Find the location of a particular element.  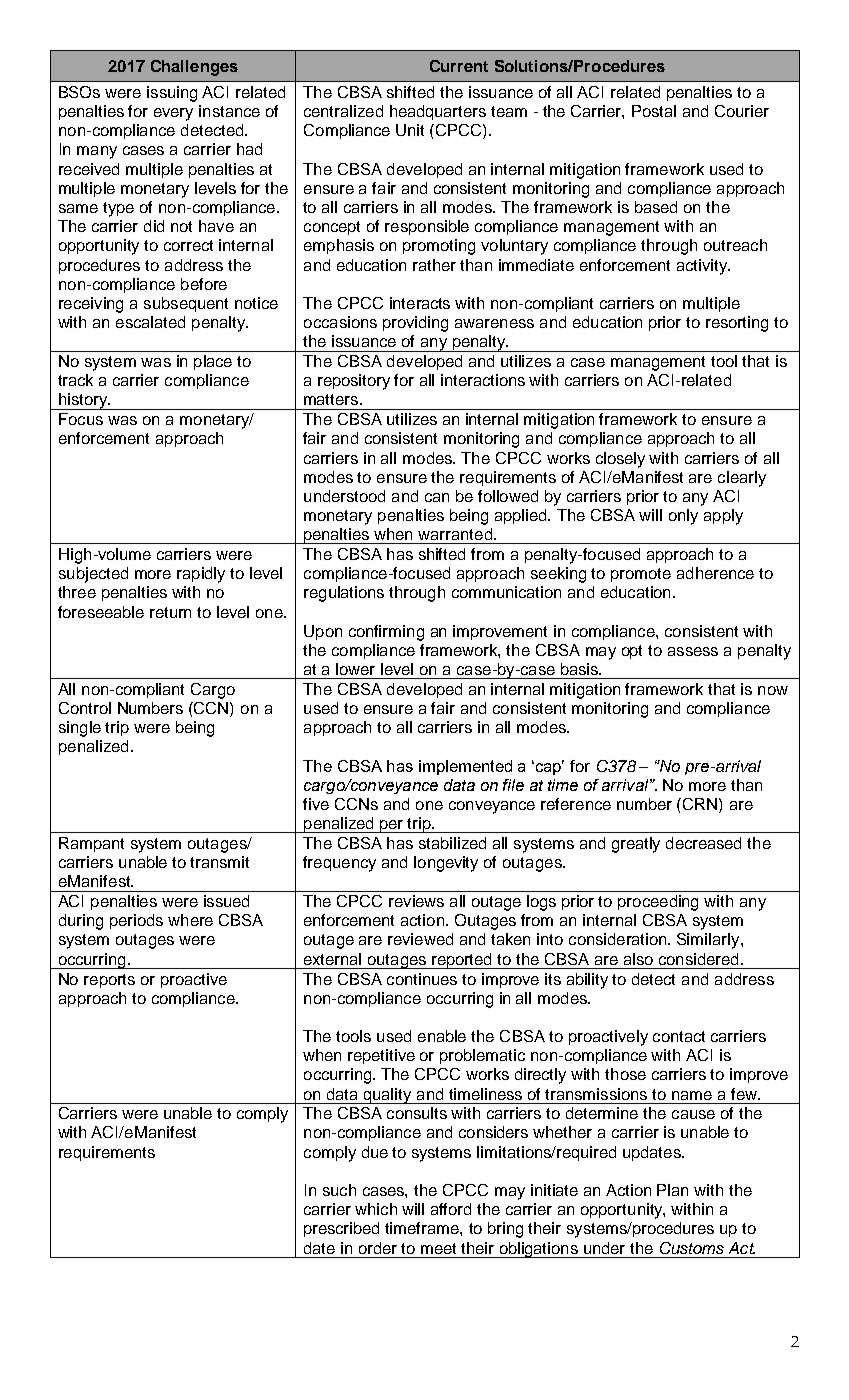

headquarters is located at coordinates (438, 112).
